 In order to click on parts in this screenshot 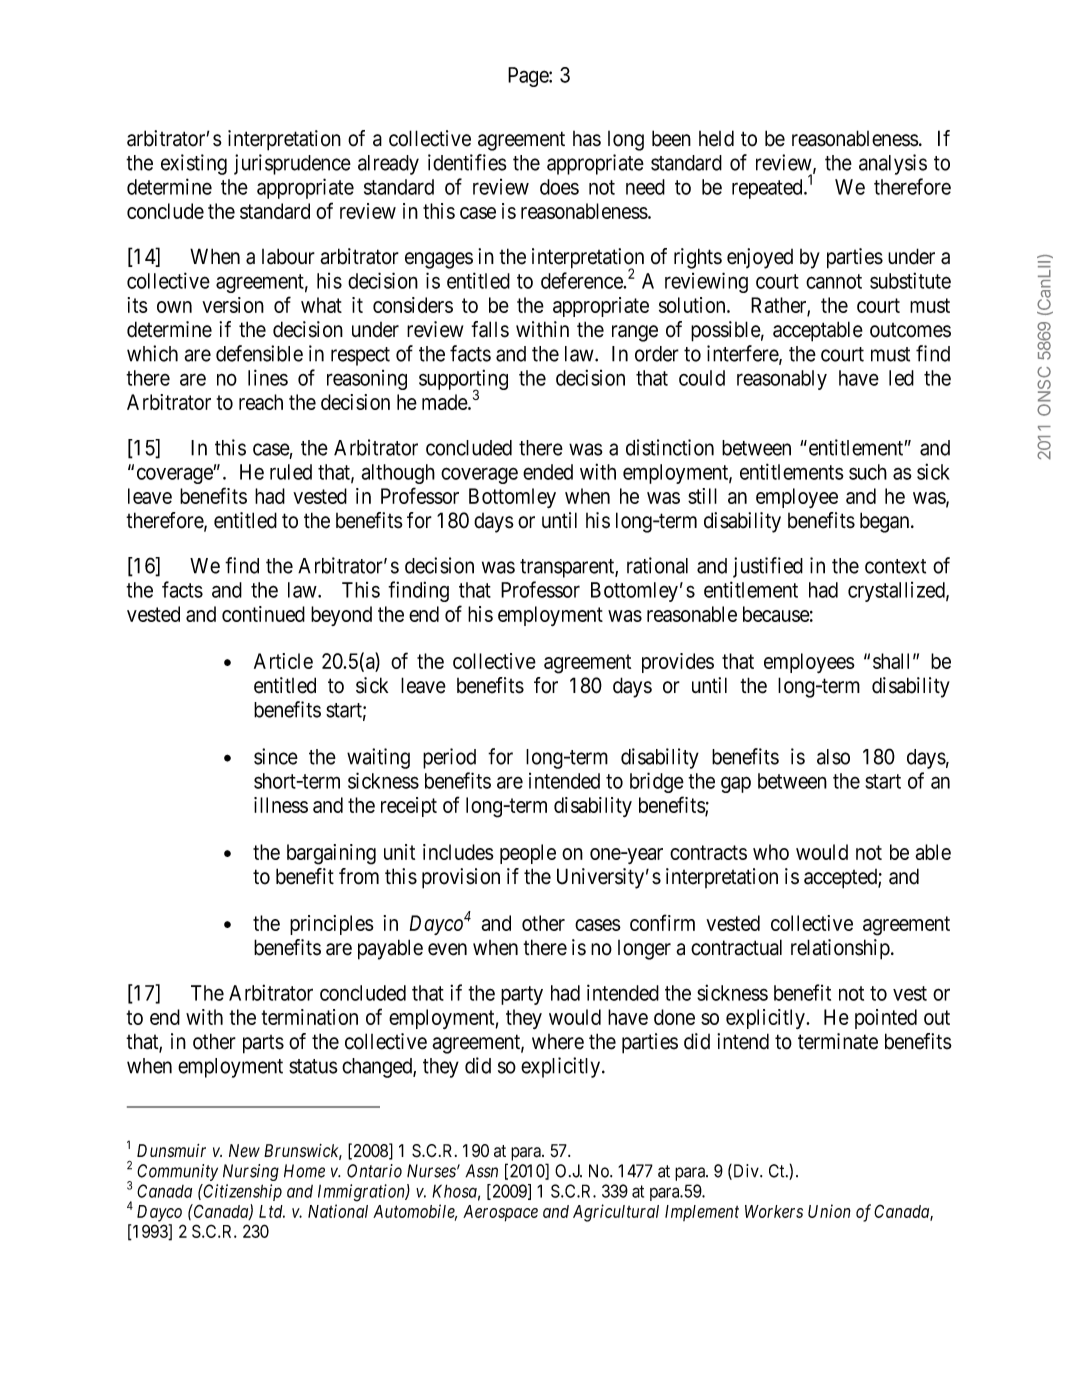, I will do `click(263, 1044)`.
